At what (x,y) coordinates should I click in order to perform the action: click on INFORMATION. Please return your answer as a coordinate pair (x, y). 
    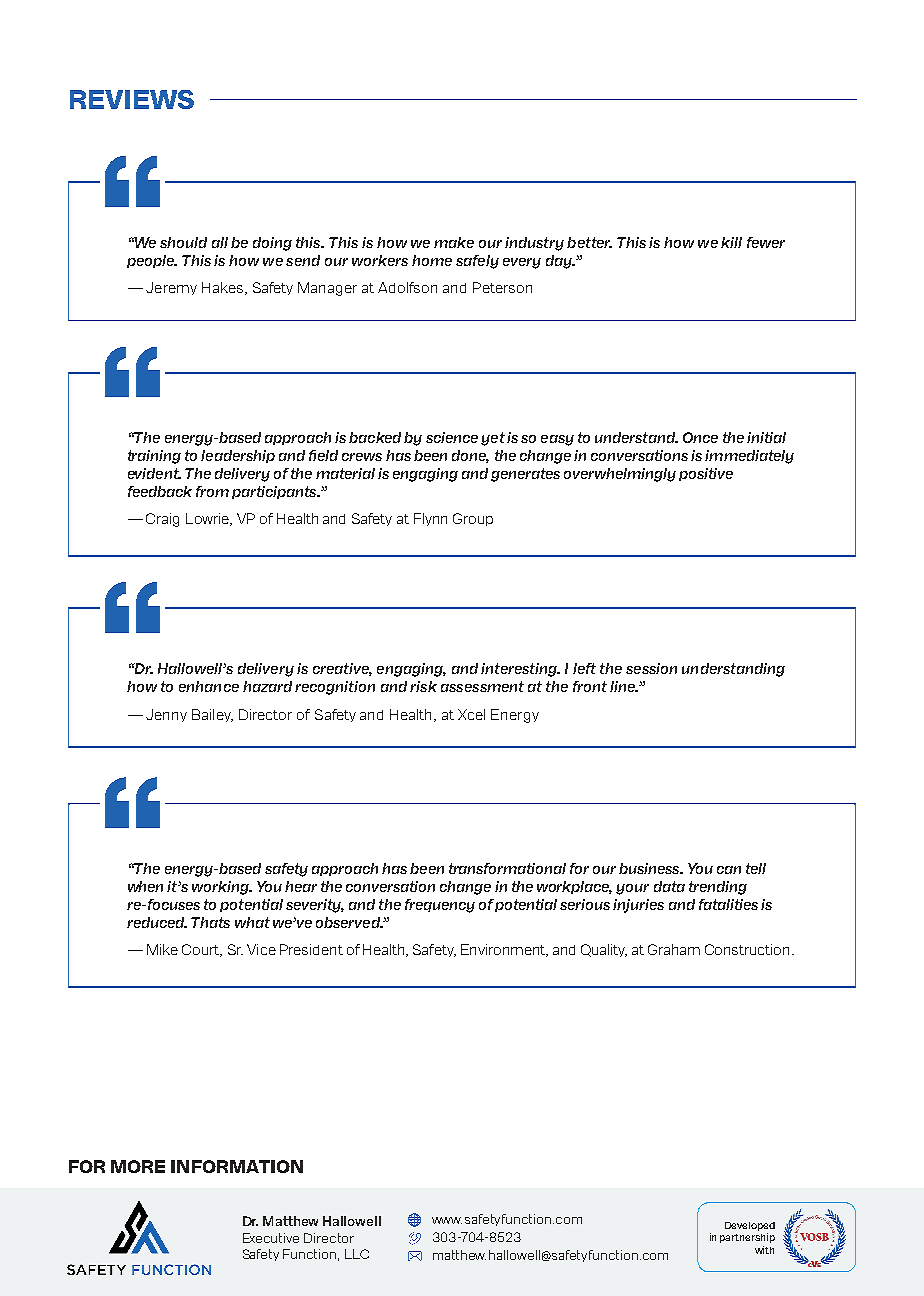
    Looking at the image, I should click on (237, 1166).
